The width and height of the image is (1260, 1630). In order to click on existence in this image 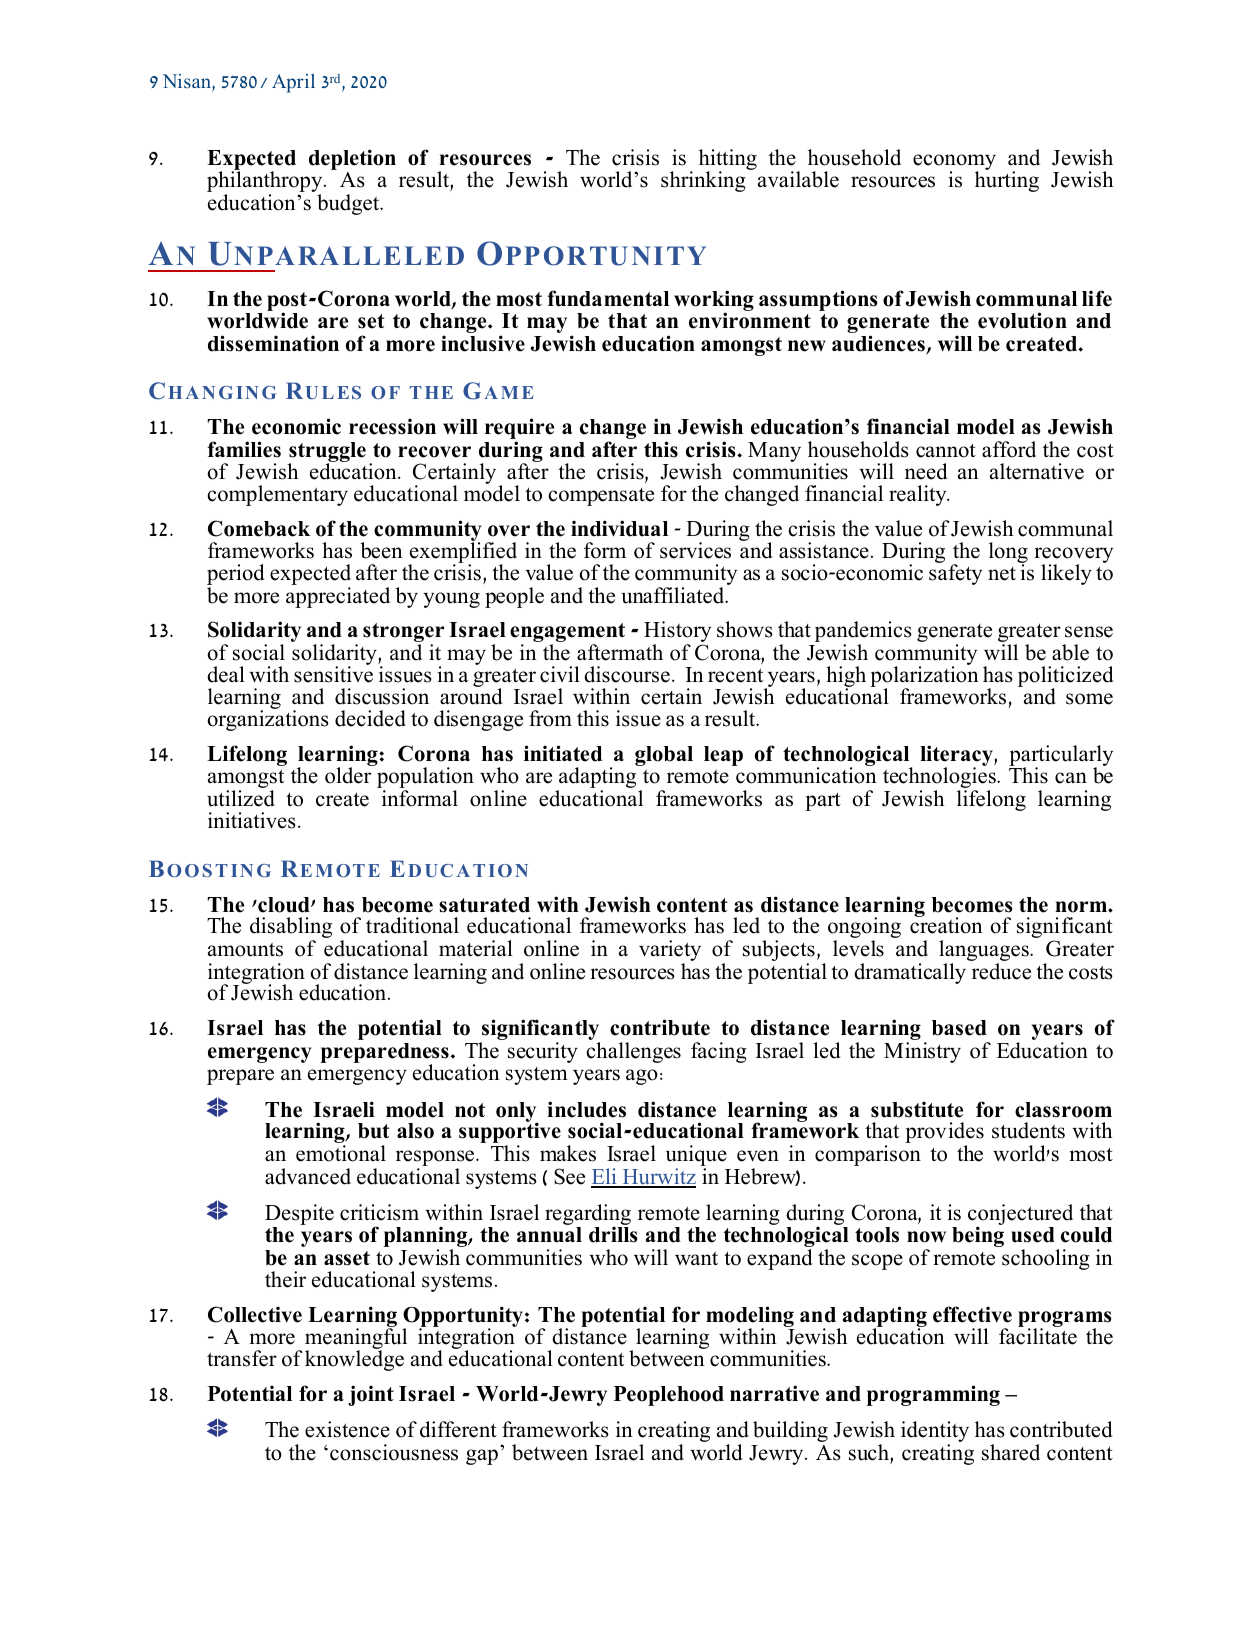, I will do `click(347, 1429)`.
